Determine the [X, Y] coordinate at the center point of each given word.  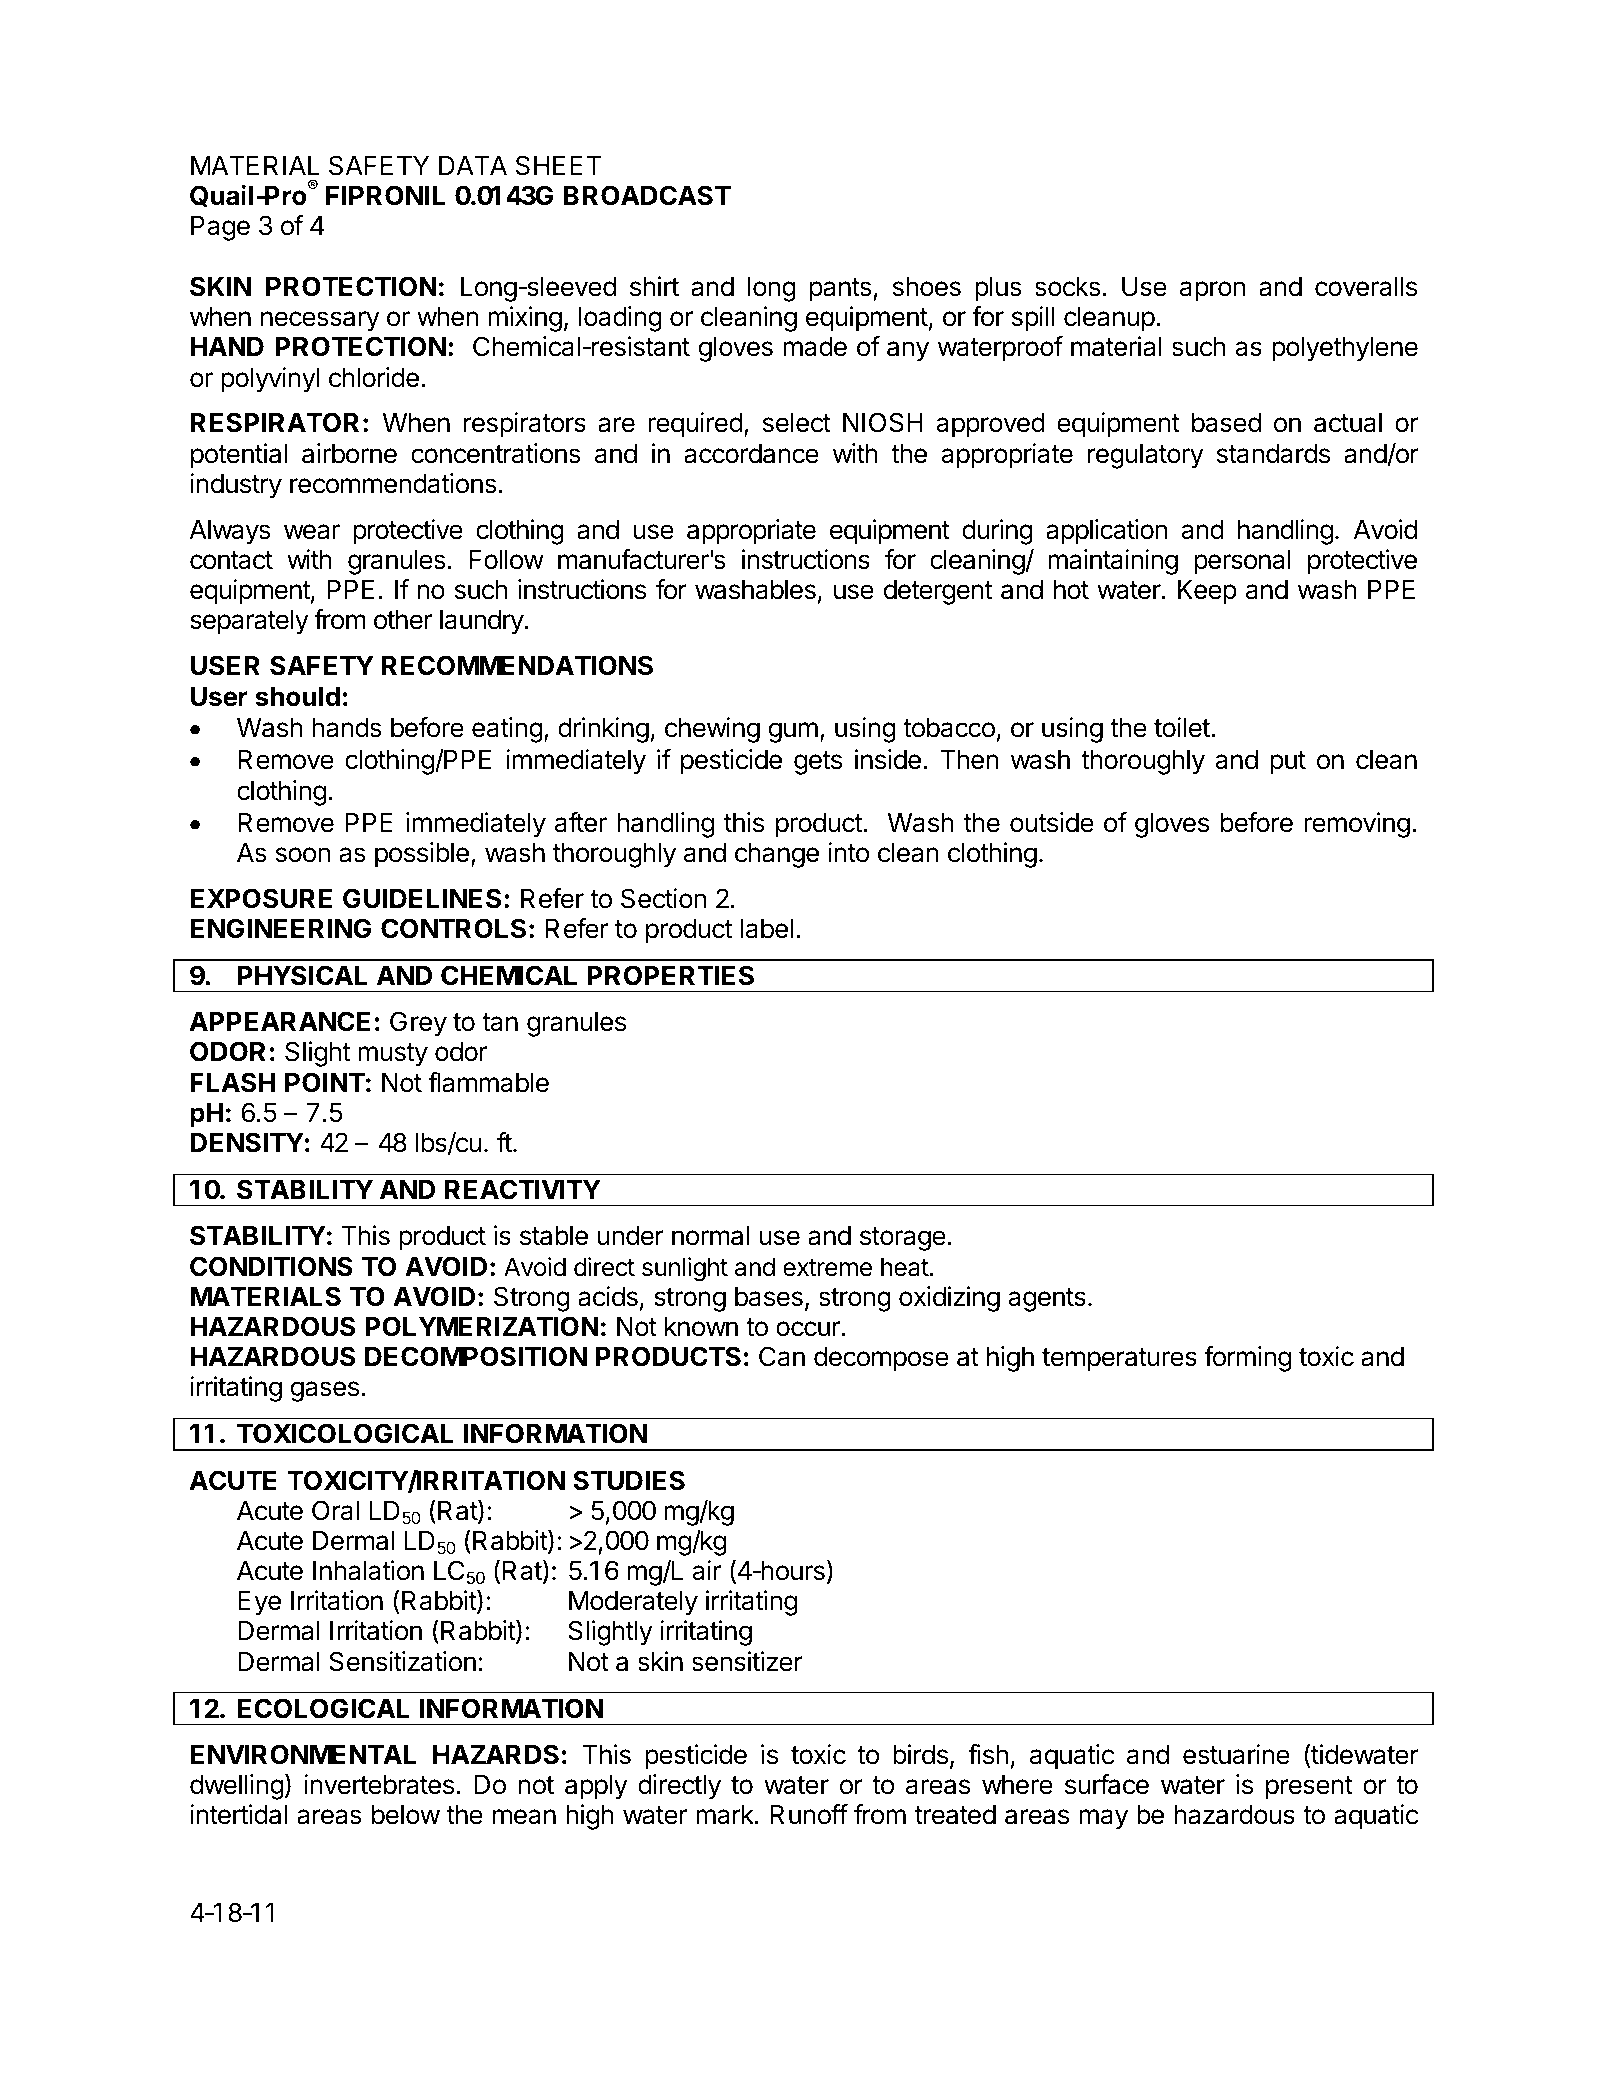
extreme [827, 1268]
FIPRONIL [385, 195]
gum [793, 732]
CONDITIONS [271, 1266]
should [297, 697]
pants [841, 290]
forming [1247, 1359]
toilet [1182, 727]
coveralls [1366, 287]
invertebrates [379, 1784]
